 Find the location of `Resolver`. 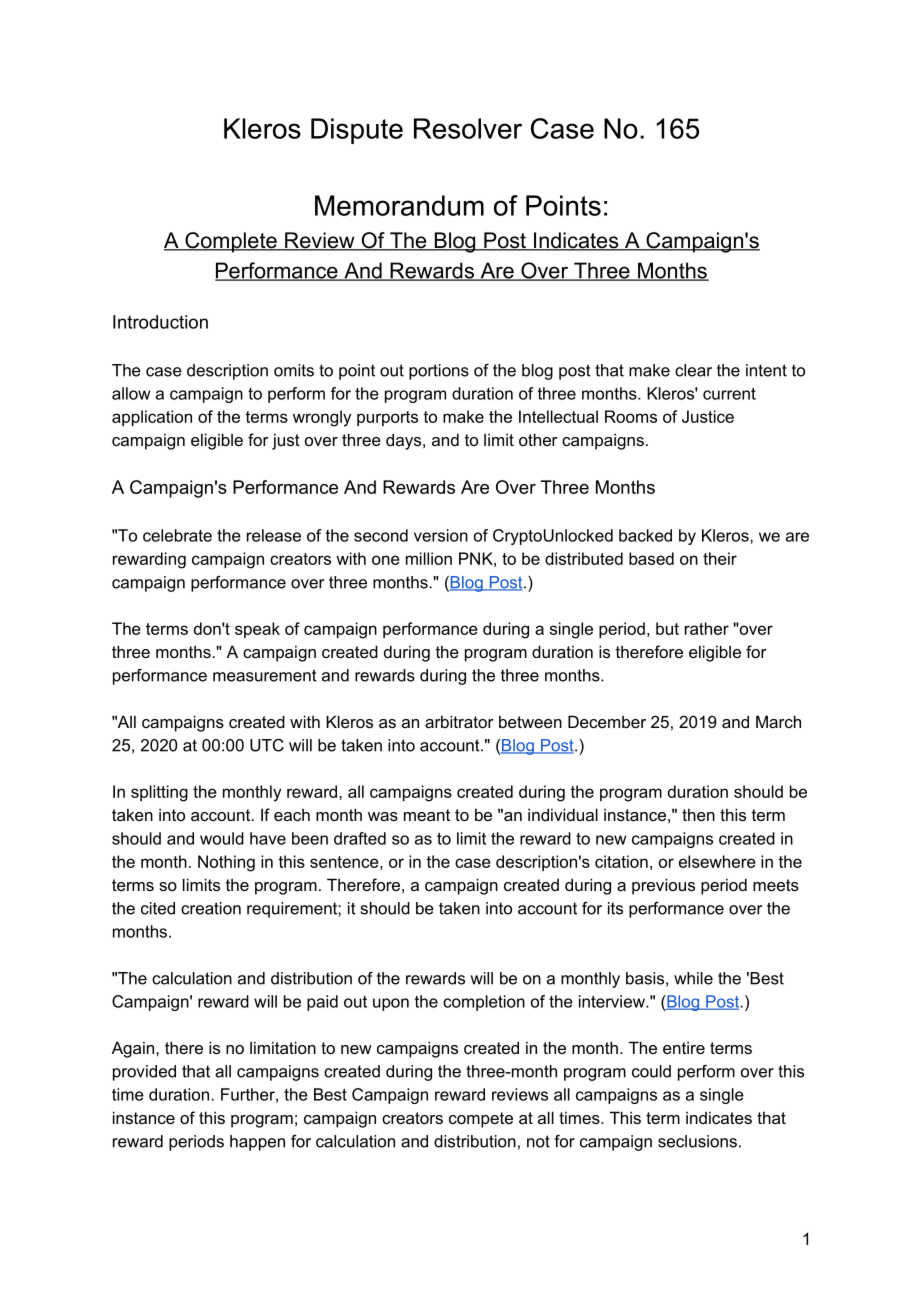

Resolver is located at coordinates (468, 128).
